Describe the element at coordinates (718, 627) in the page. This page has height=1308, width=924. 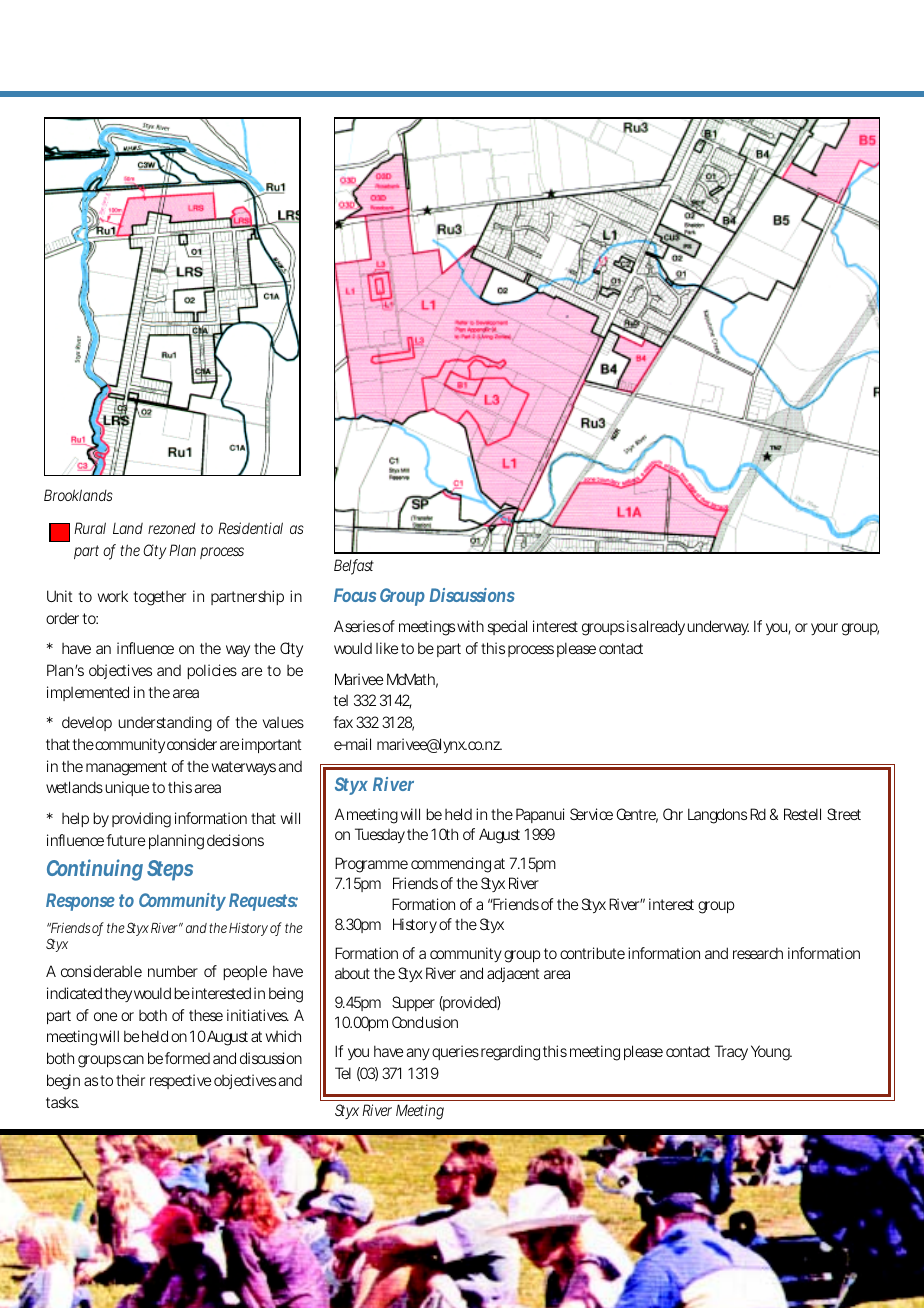
I see `underway` at that location.
